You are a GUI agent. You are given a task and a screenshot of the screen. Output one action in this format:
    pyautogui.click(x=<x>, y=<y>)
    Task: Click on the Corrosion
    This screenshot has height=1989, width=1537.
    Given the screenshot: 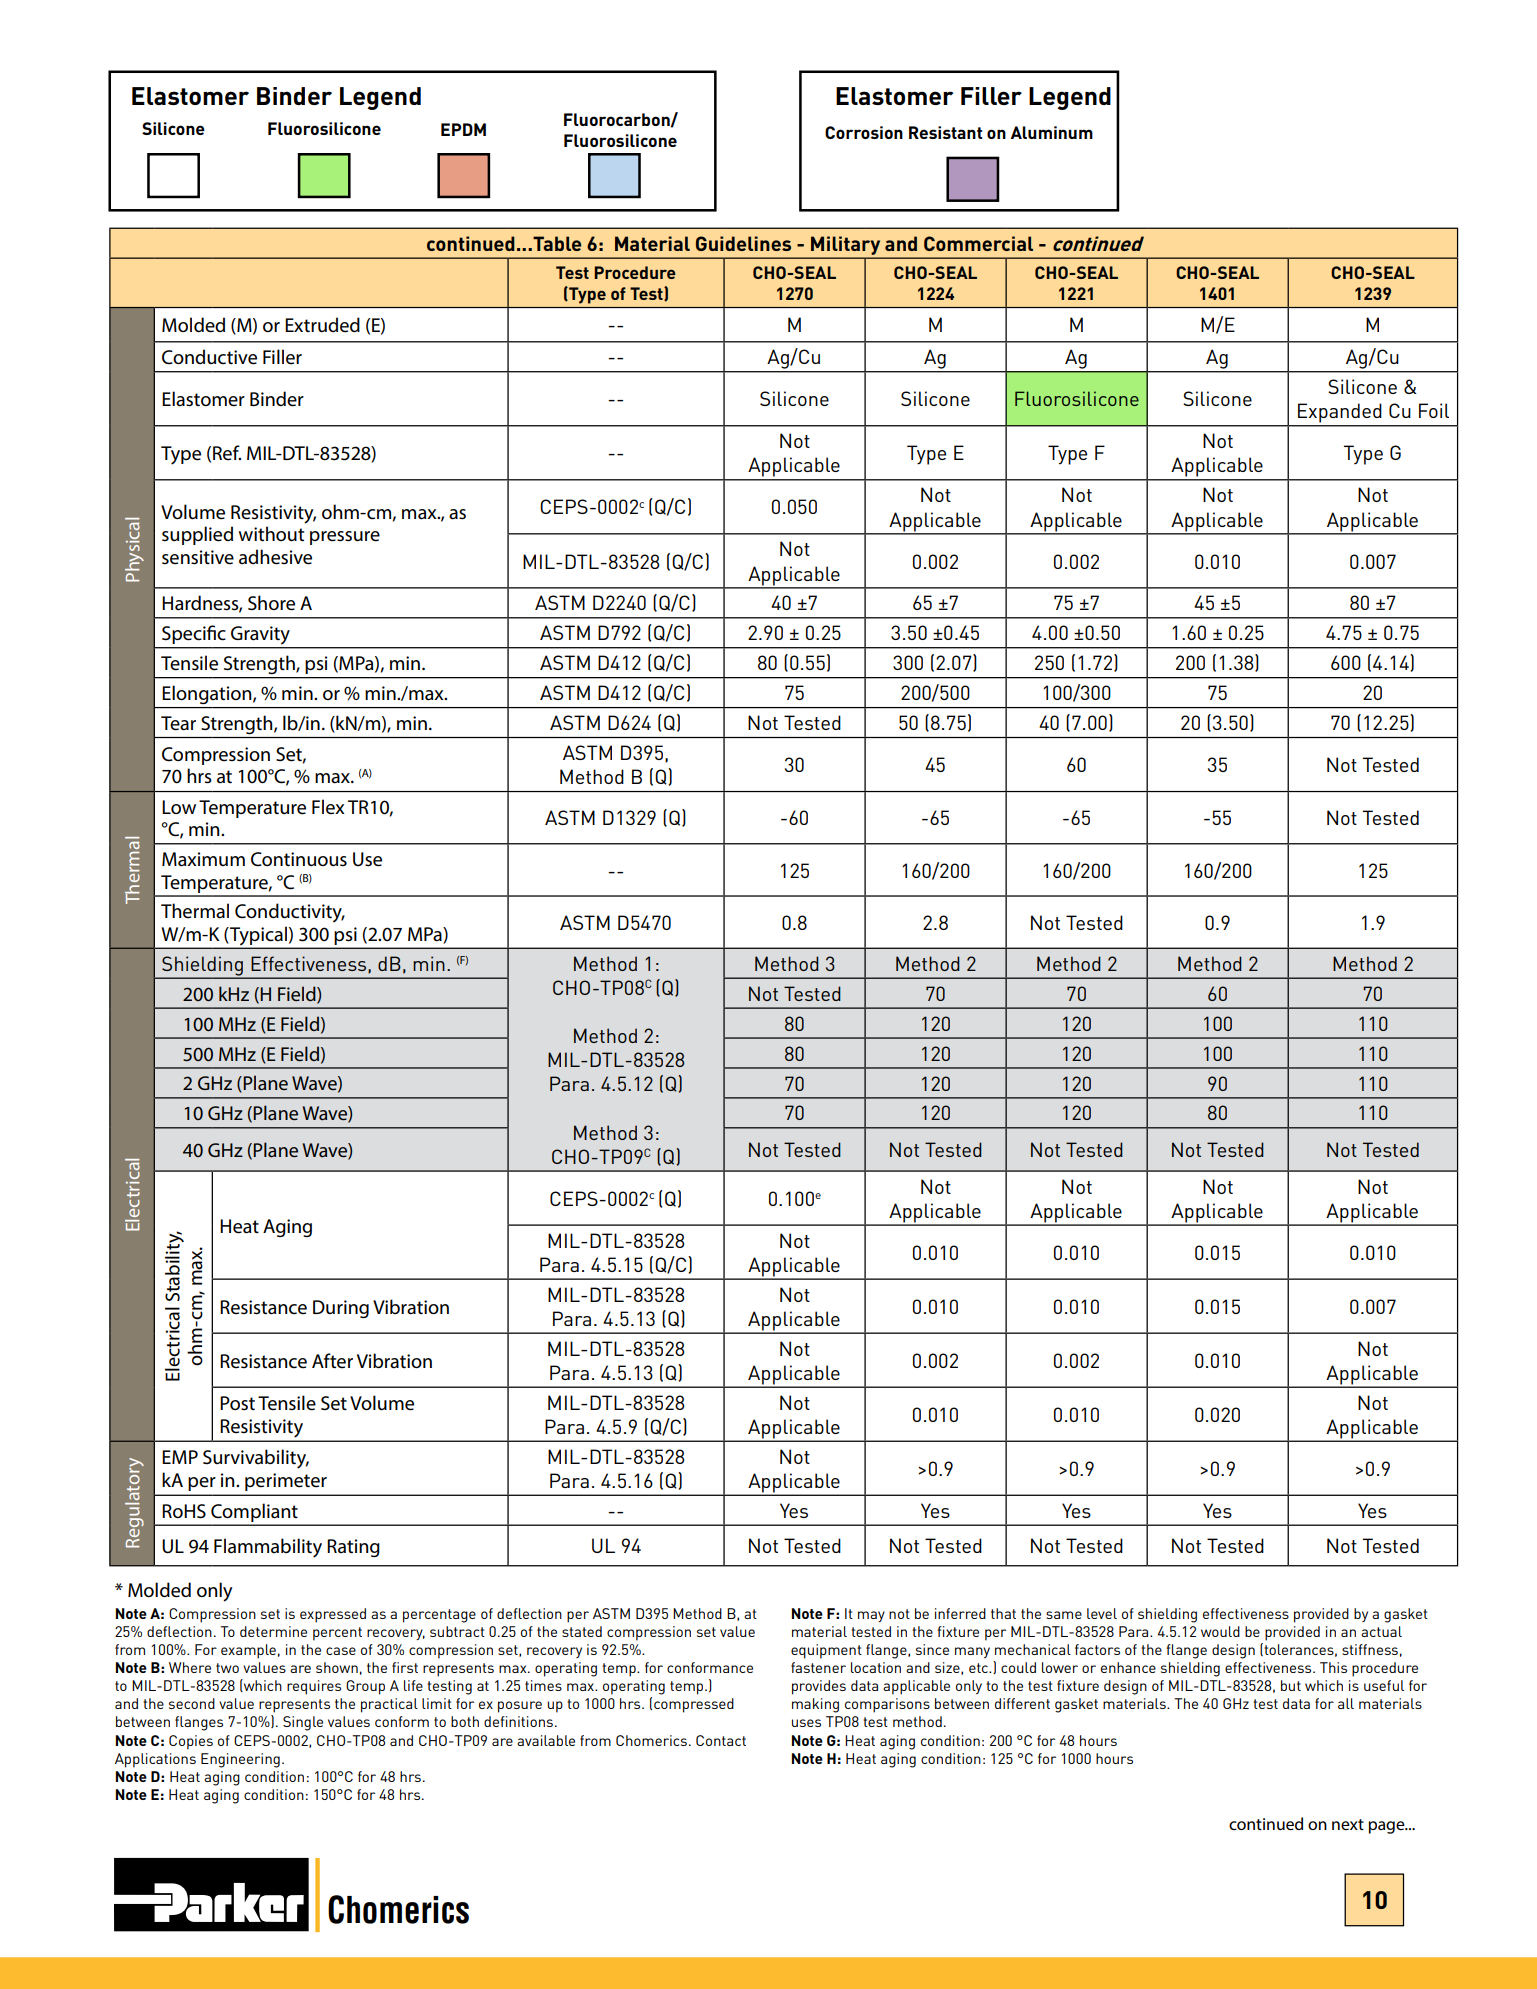 What is the action you would take?
    pyautogui.click(x=864, y=132)
